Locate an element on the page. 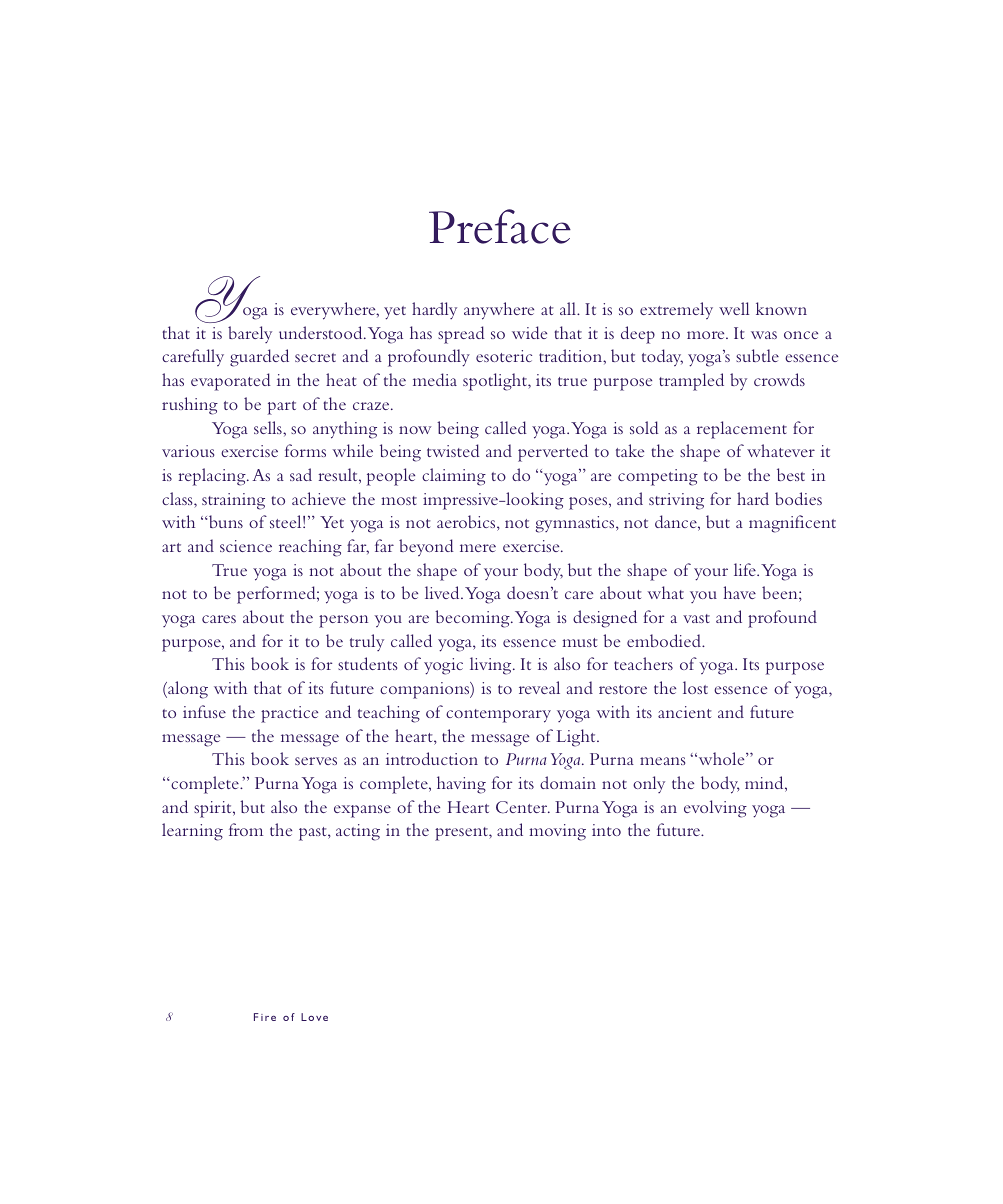 The height and width of the page is (1204, 1003). Preface is located at coordinates (500, 226).
